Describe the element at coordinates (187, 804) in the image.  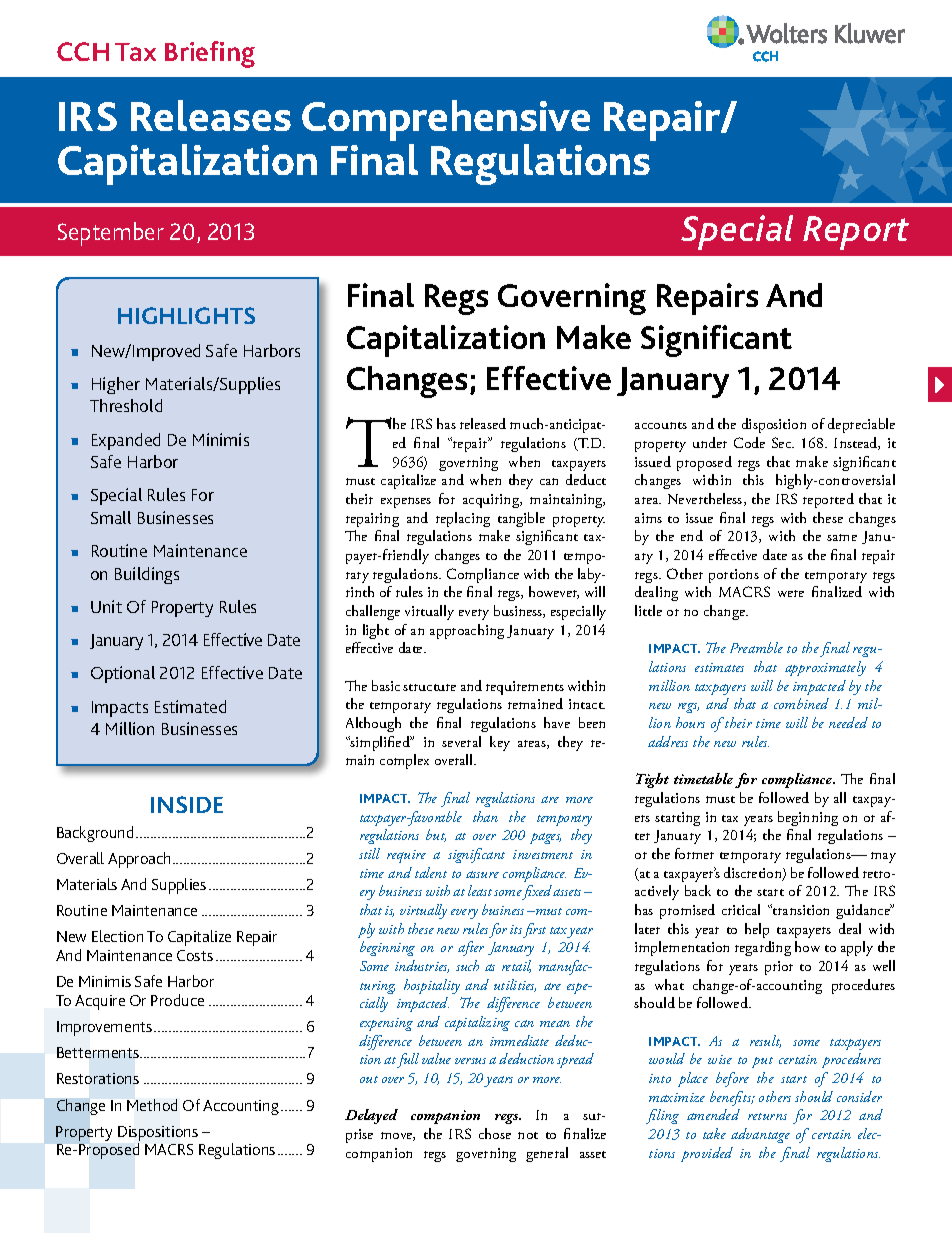
I see `Inside` at that location.
